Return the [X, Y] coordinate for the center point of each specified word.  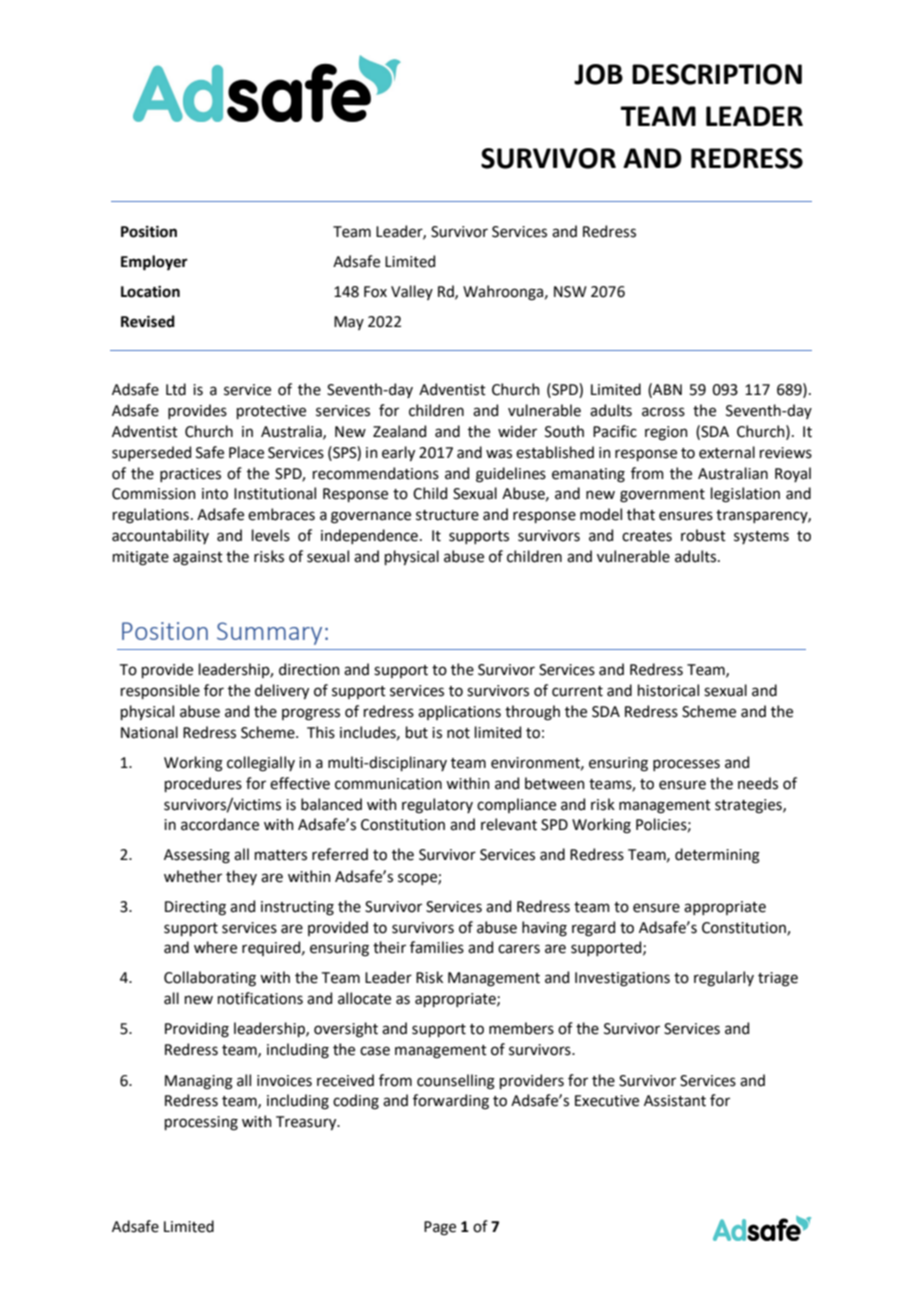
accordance [220, 824]
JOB [598, 74]
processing [201, 1123]
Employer [154, 263]
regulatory [437, 806]
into [215, 494]
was [499, 454]
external [727, 452]
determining [717, 856]
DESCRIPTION [717, 74]
